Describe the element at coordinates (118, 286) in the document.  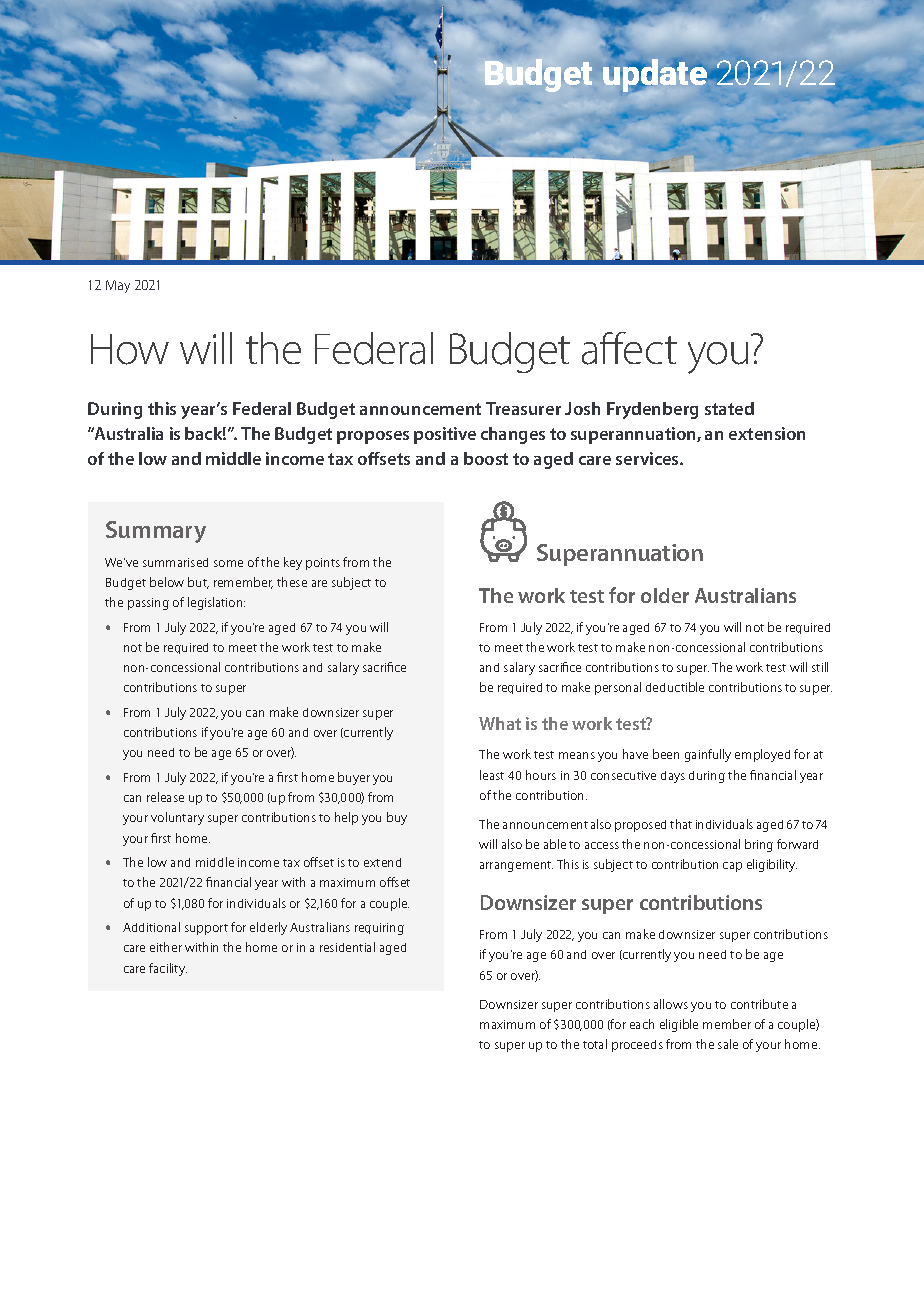
I see `May` at that location.
